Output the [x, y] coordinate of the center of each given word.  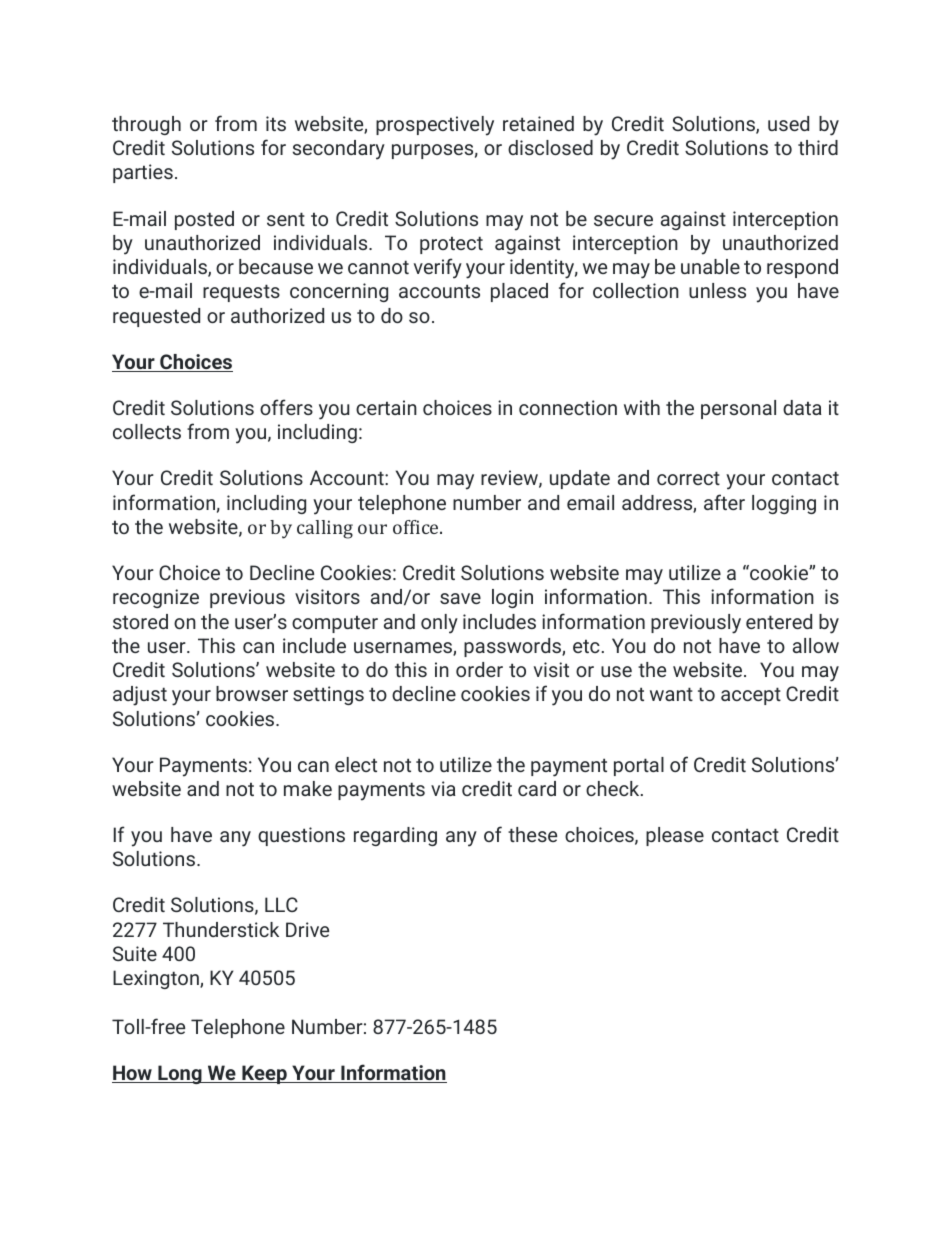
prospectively [435, 126]
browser [252, 693]
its [276, 123]
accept [751, 696]
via [443, 788]
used [788, 123]
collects [147, 431]
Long [180, 1074]
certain [386, 407]
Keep [264, 1074]
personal [738, 409]
